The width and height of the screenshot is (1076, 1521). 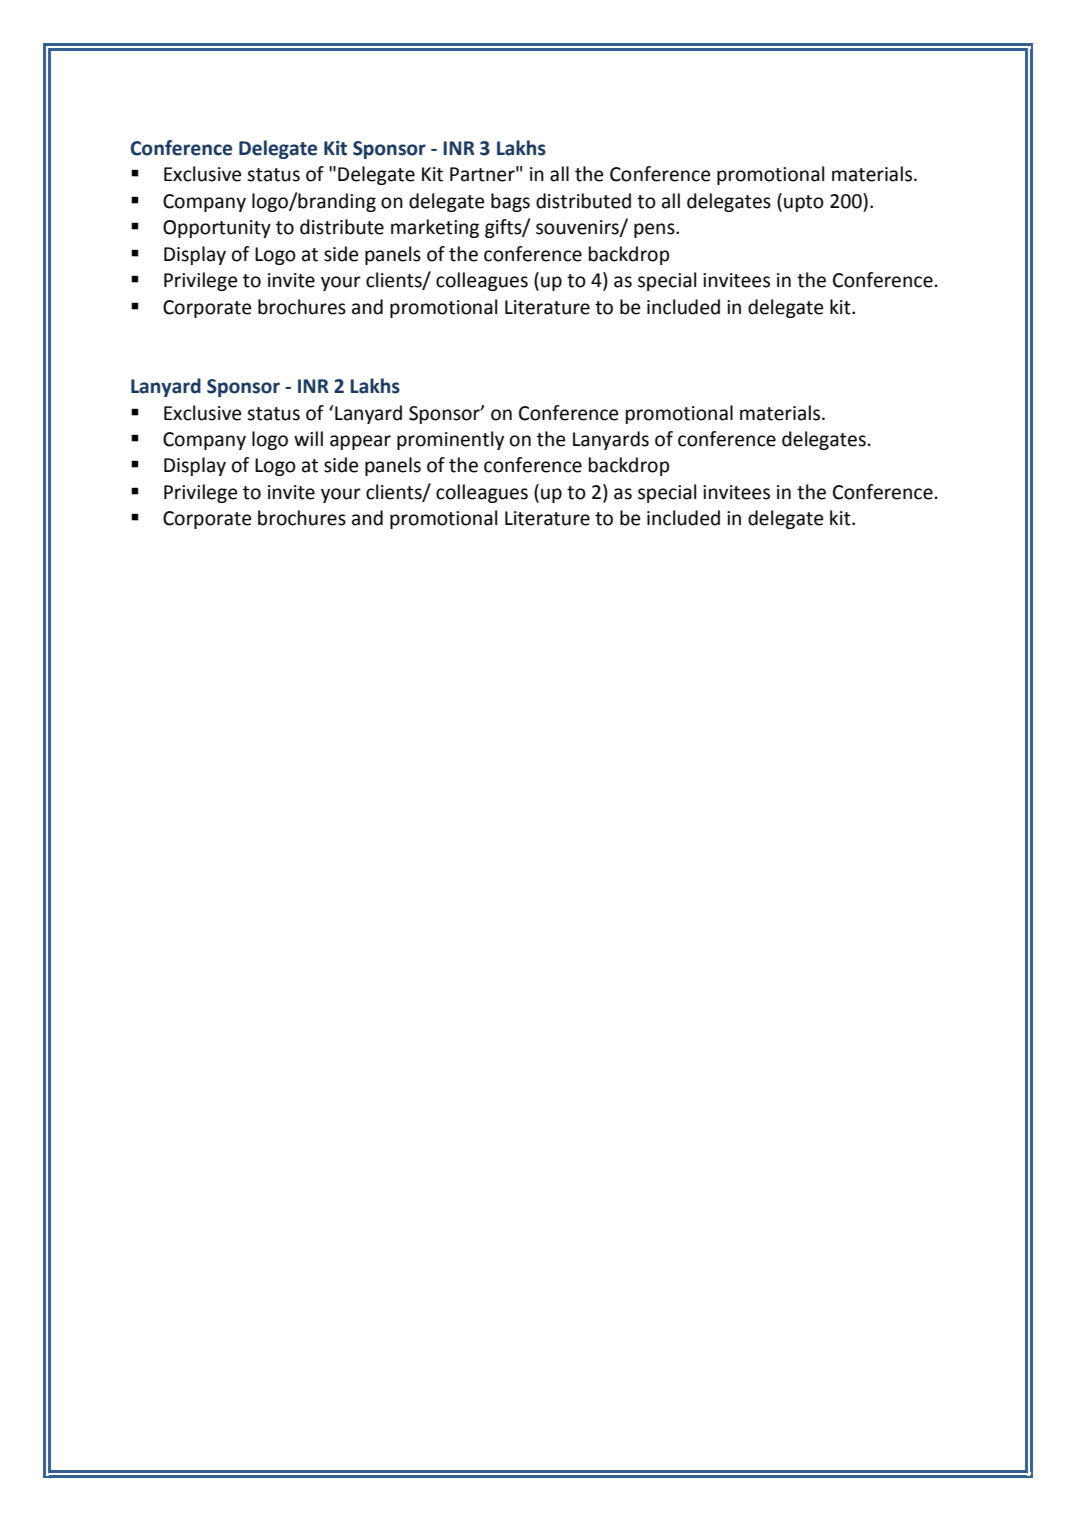 I want to click on appear, so click(x=360, y=442).
